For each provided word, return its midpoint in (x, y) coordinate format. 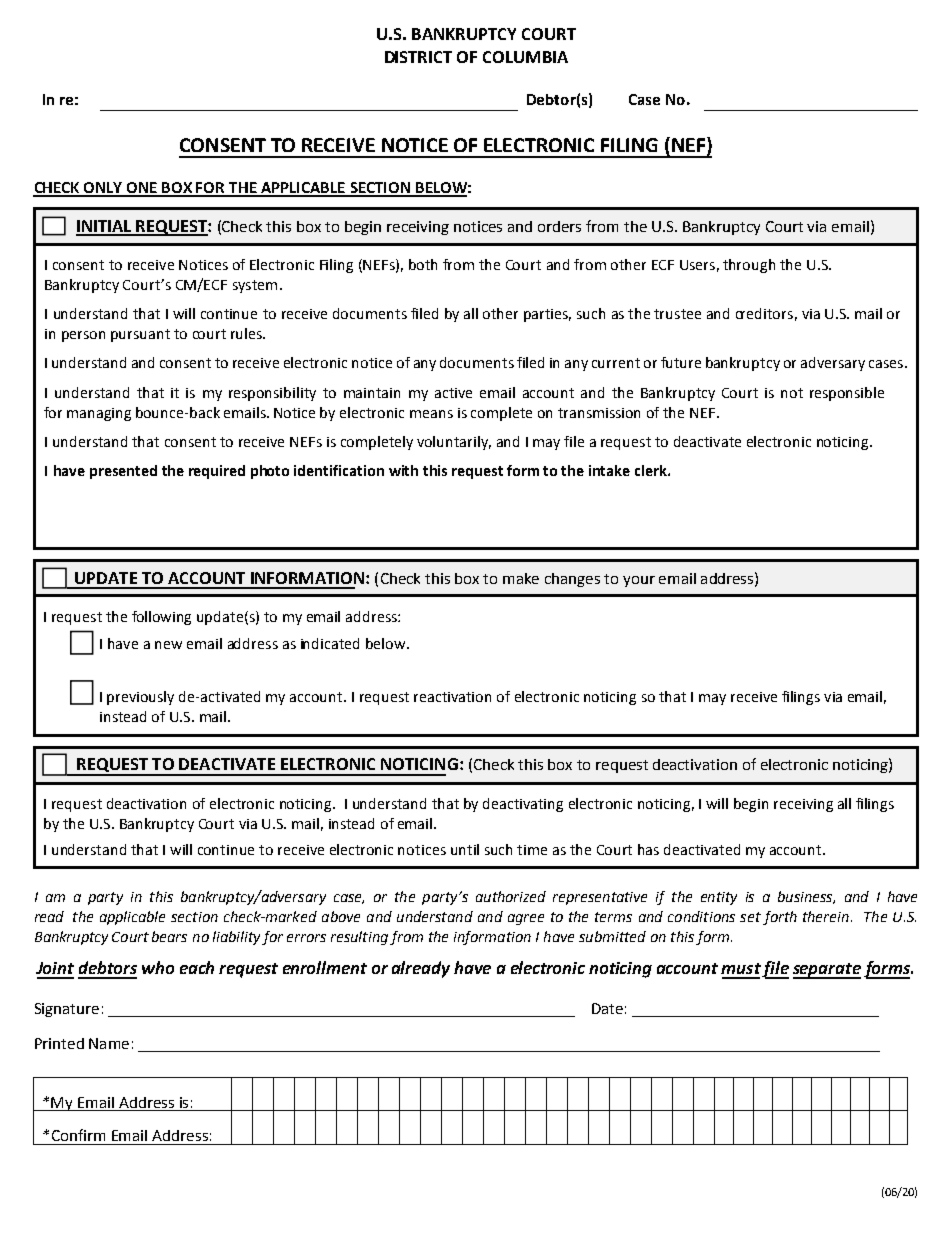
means (431, 414)
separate (827, 971)
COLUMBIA (525, 57)
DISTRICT (418, 57)
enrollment (325, 967)
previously (140, 698)
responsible (847, 394)
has (648, 849)
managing (99, 414)
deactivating (523, 805)
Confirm (78, 1135)
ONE (142, 189)
